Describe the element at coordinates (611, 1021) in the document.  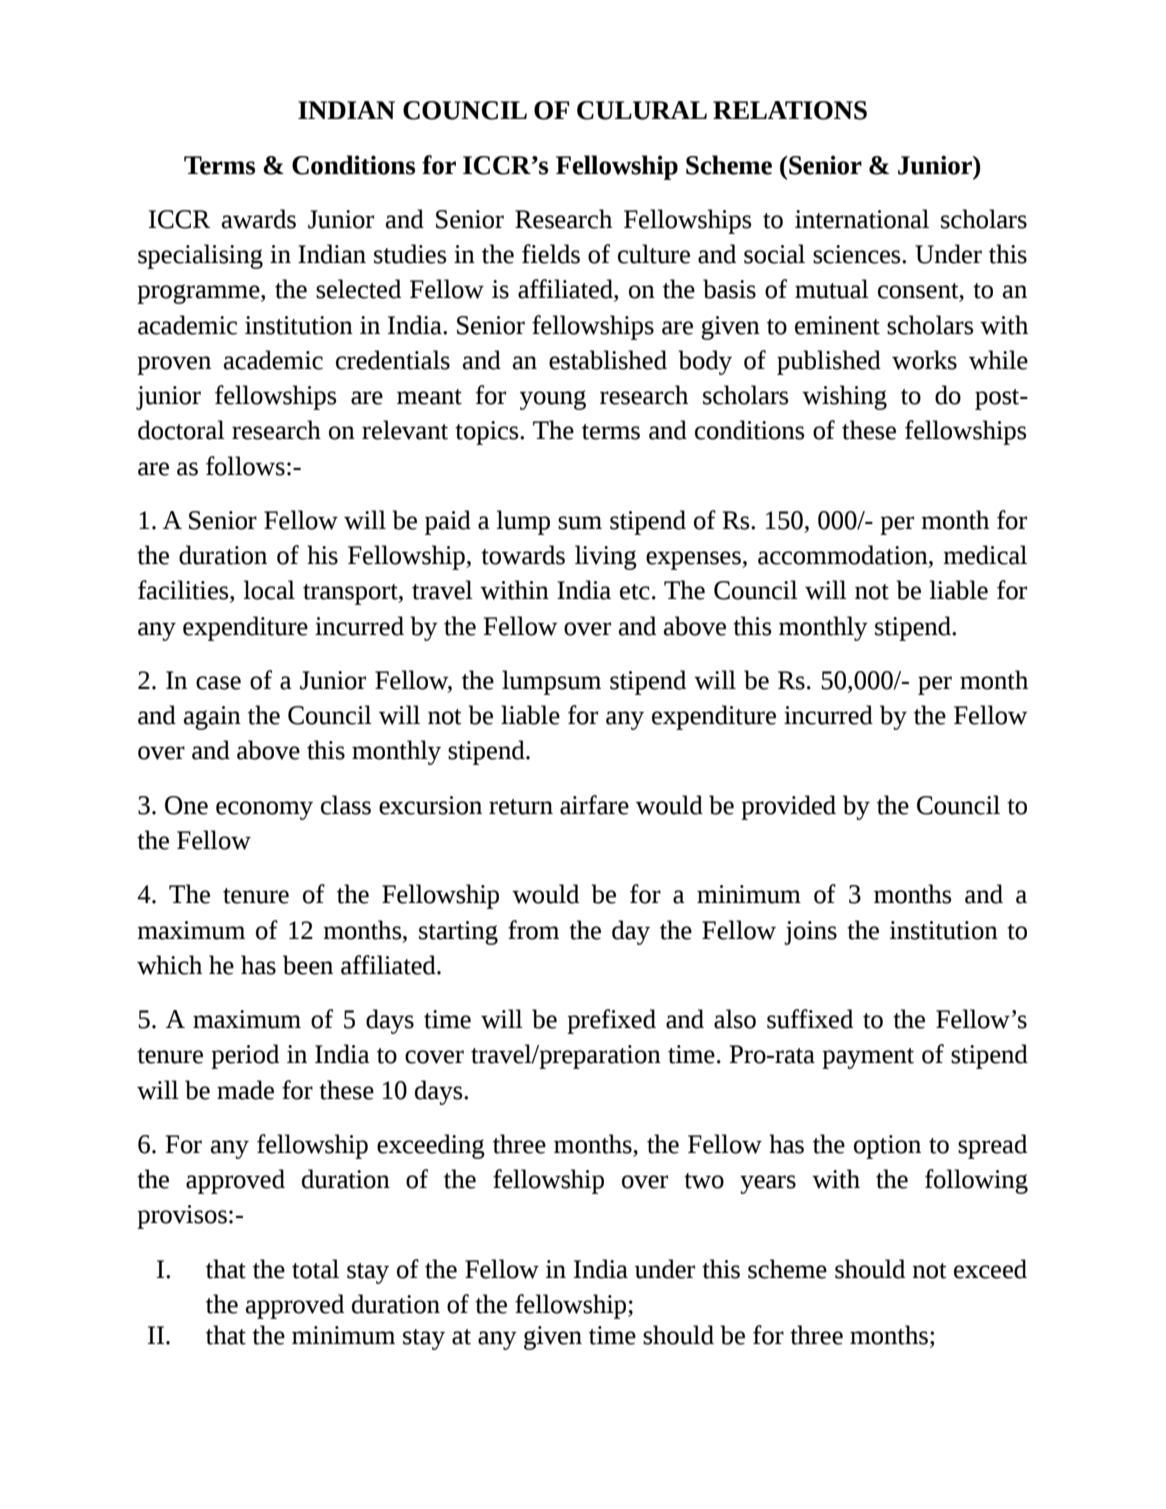
I see `prefixed` at that location.
